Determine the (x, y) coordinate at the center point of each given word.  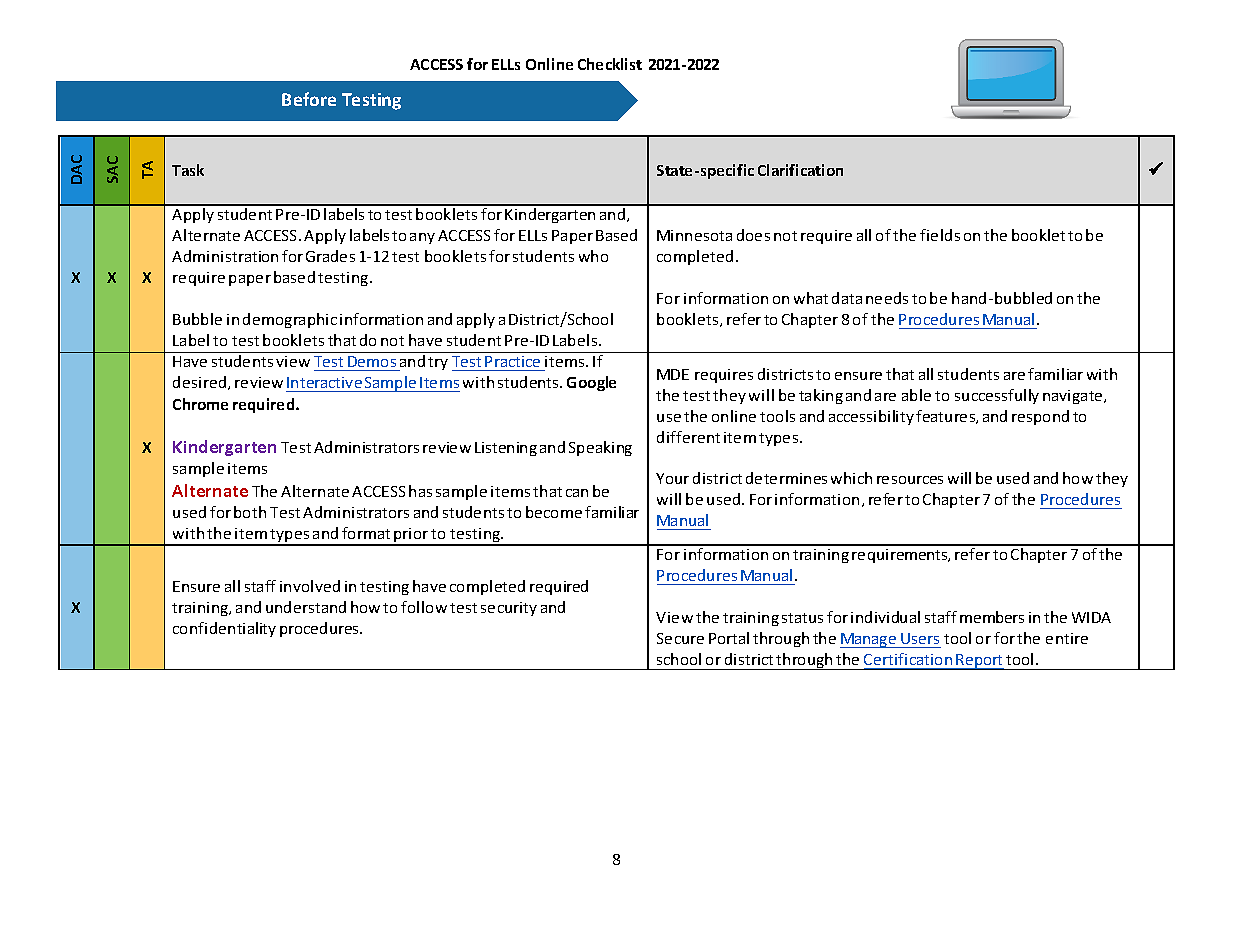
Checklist (610, 64)
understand (306, 607)
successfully (997, 396)
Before (309, 99)
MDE (673, 374)
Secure (680, 638)
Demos (372, 363)
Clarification (800, 170)
